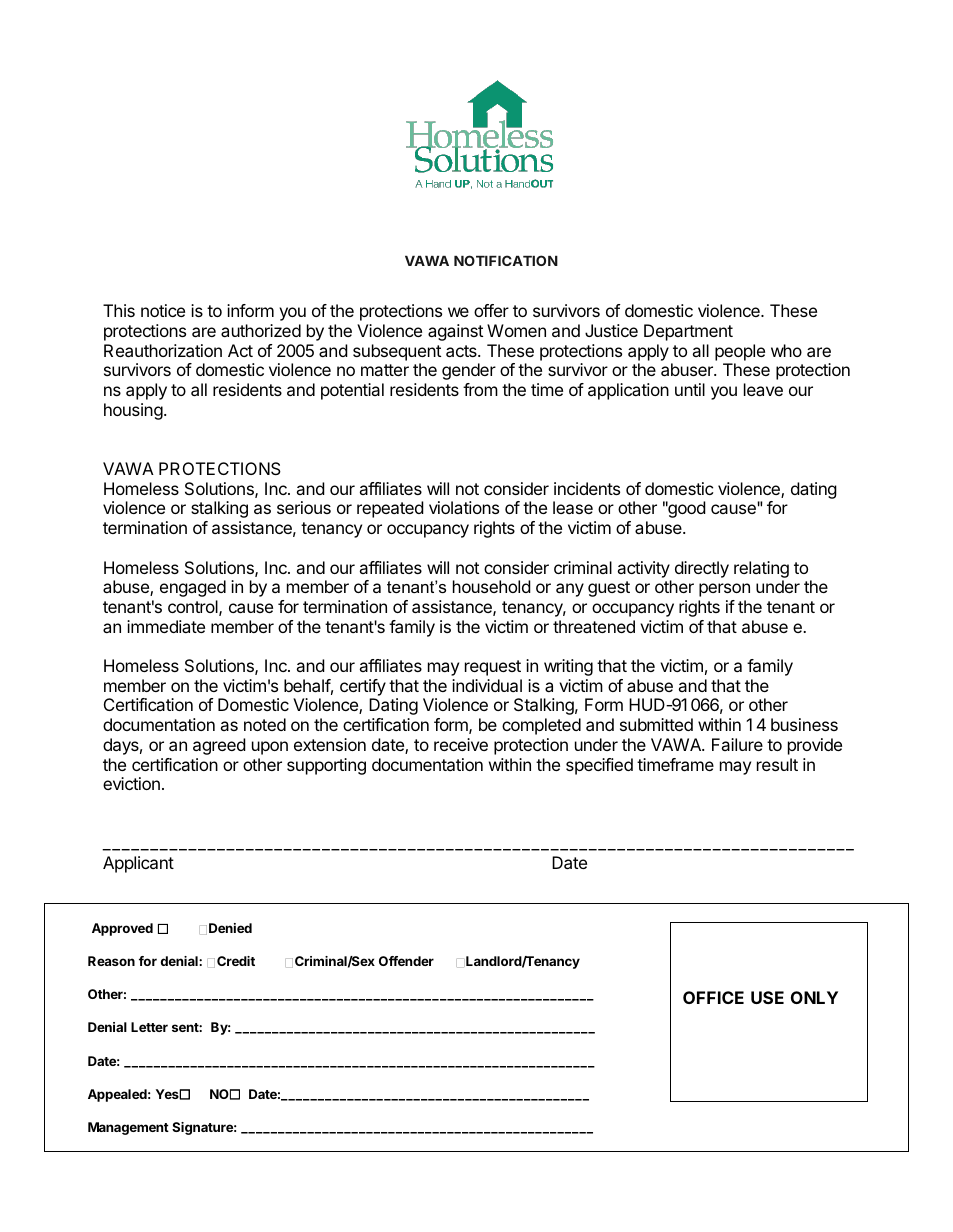 The image size is (953, 1232). Describe the element at coordinates (737, 744) in the image. I see `Failure` at that location.
